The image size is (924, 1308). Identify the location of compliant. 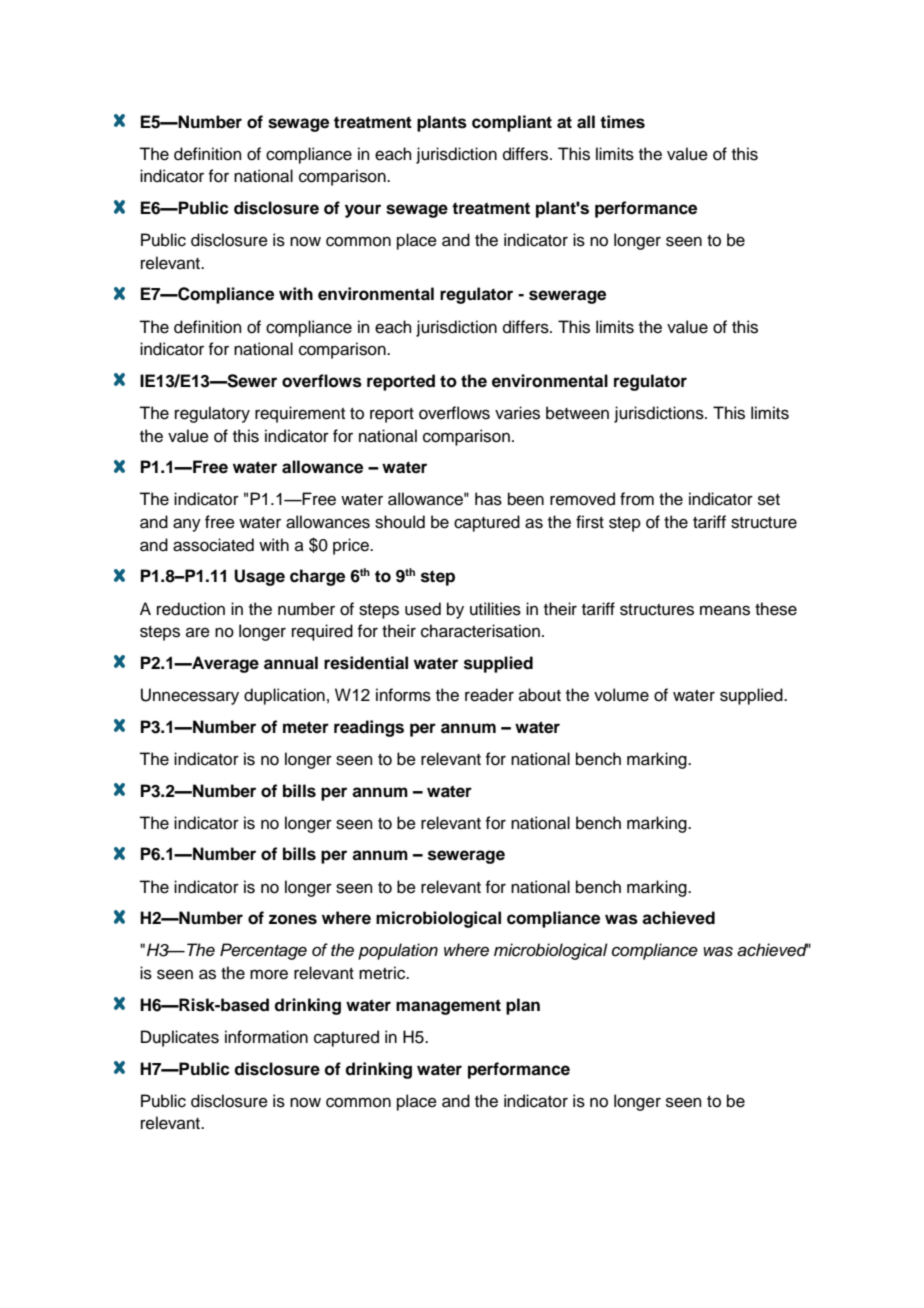
(512, 123).
